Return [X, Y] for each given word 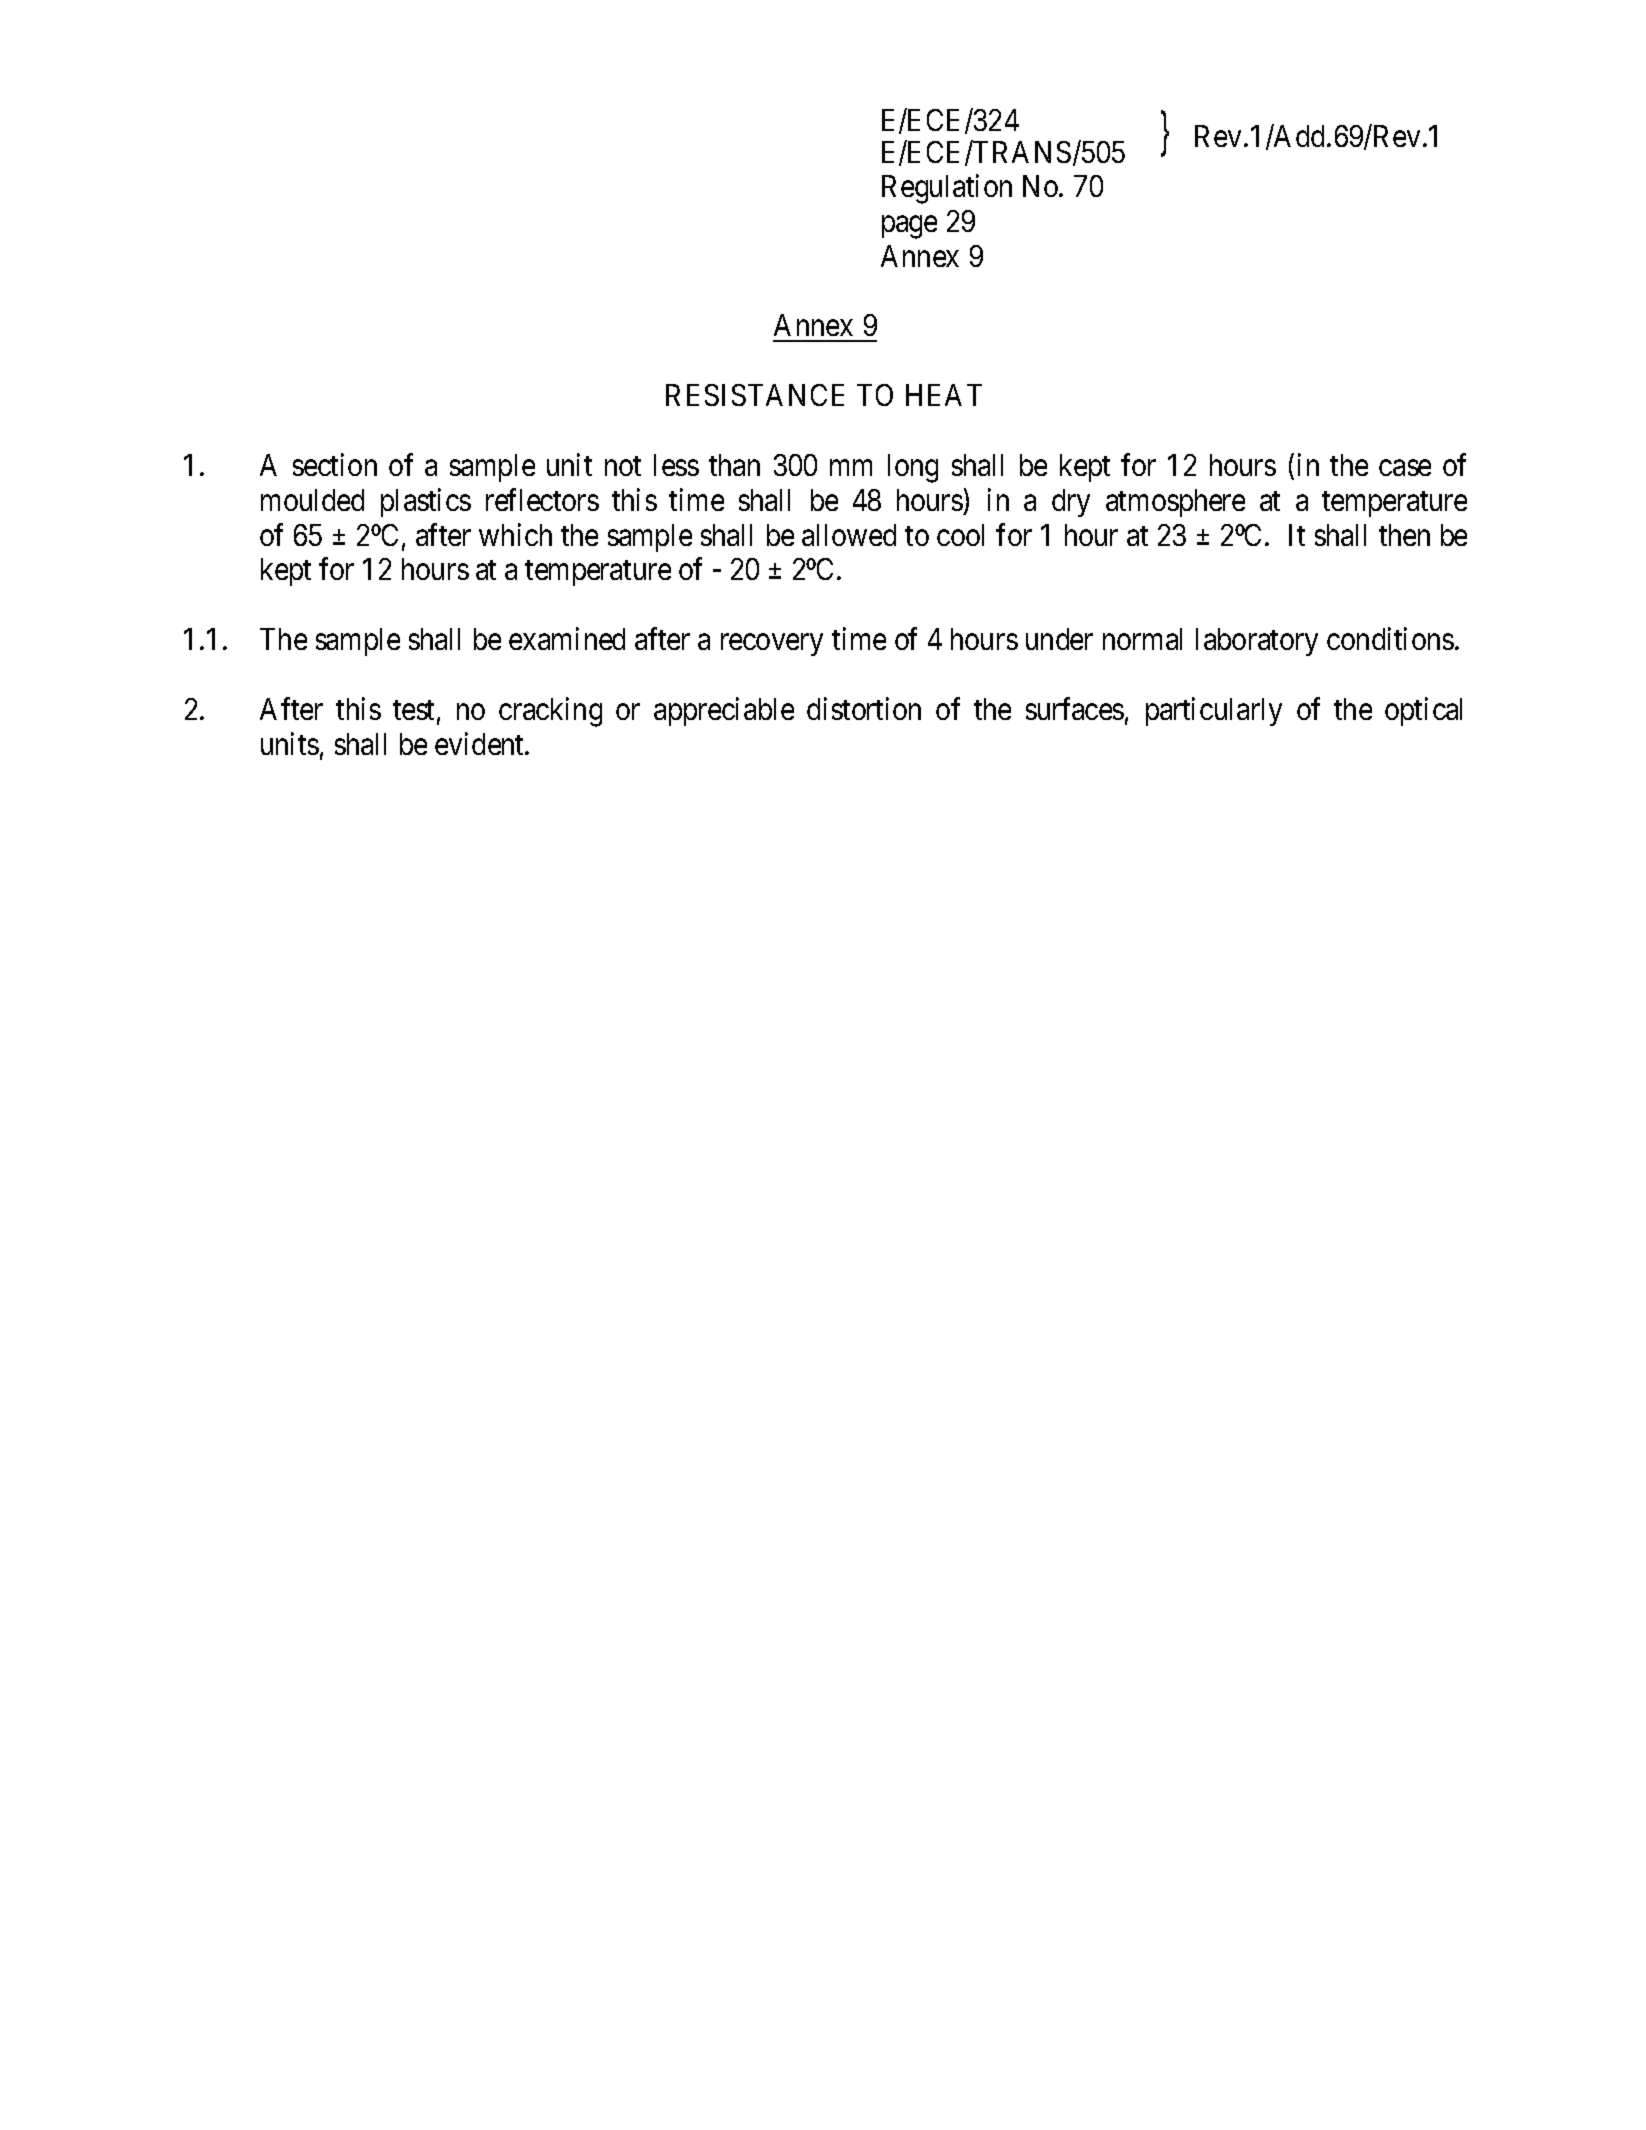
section [335, 464]
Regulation [947, 189]
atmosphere [1175, 503]
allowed [849, 535]
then [1404, 535]
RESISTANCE [755, 395]
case [1405, 468]
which [515, 534]
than [734, 465]
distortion [864, 709]
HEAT [944, 395]
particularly [1214, 712]
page [909, 227]
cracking [550, 712]
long [913, 468]
